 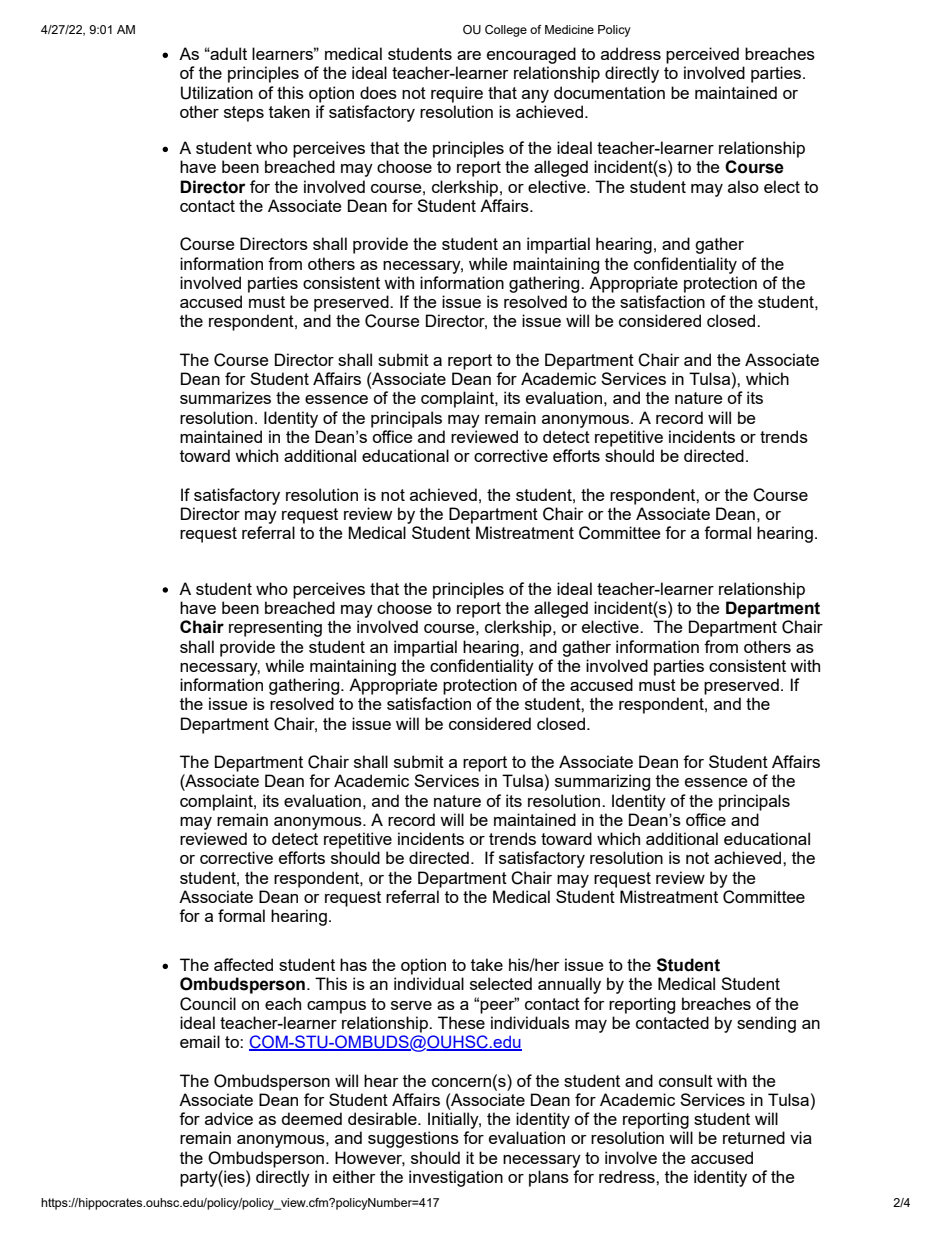 I want to click on perceived, so click(x=702, y=55).
